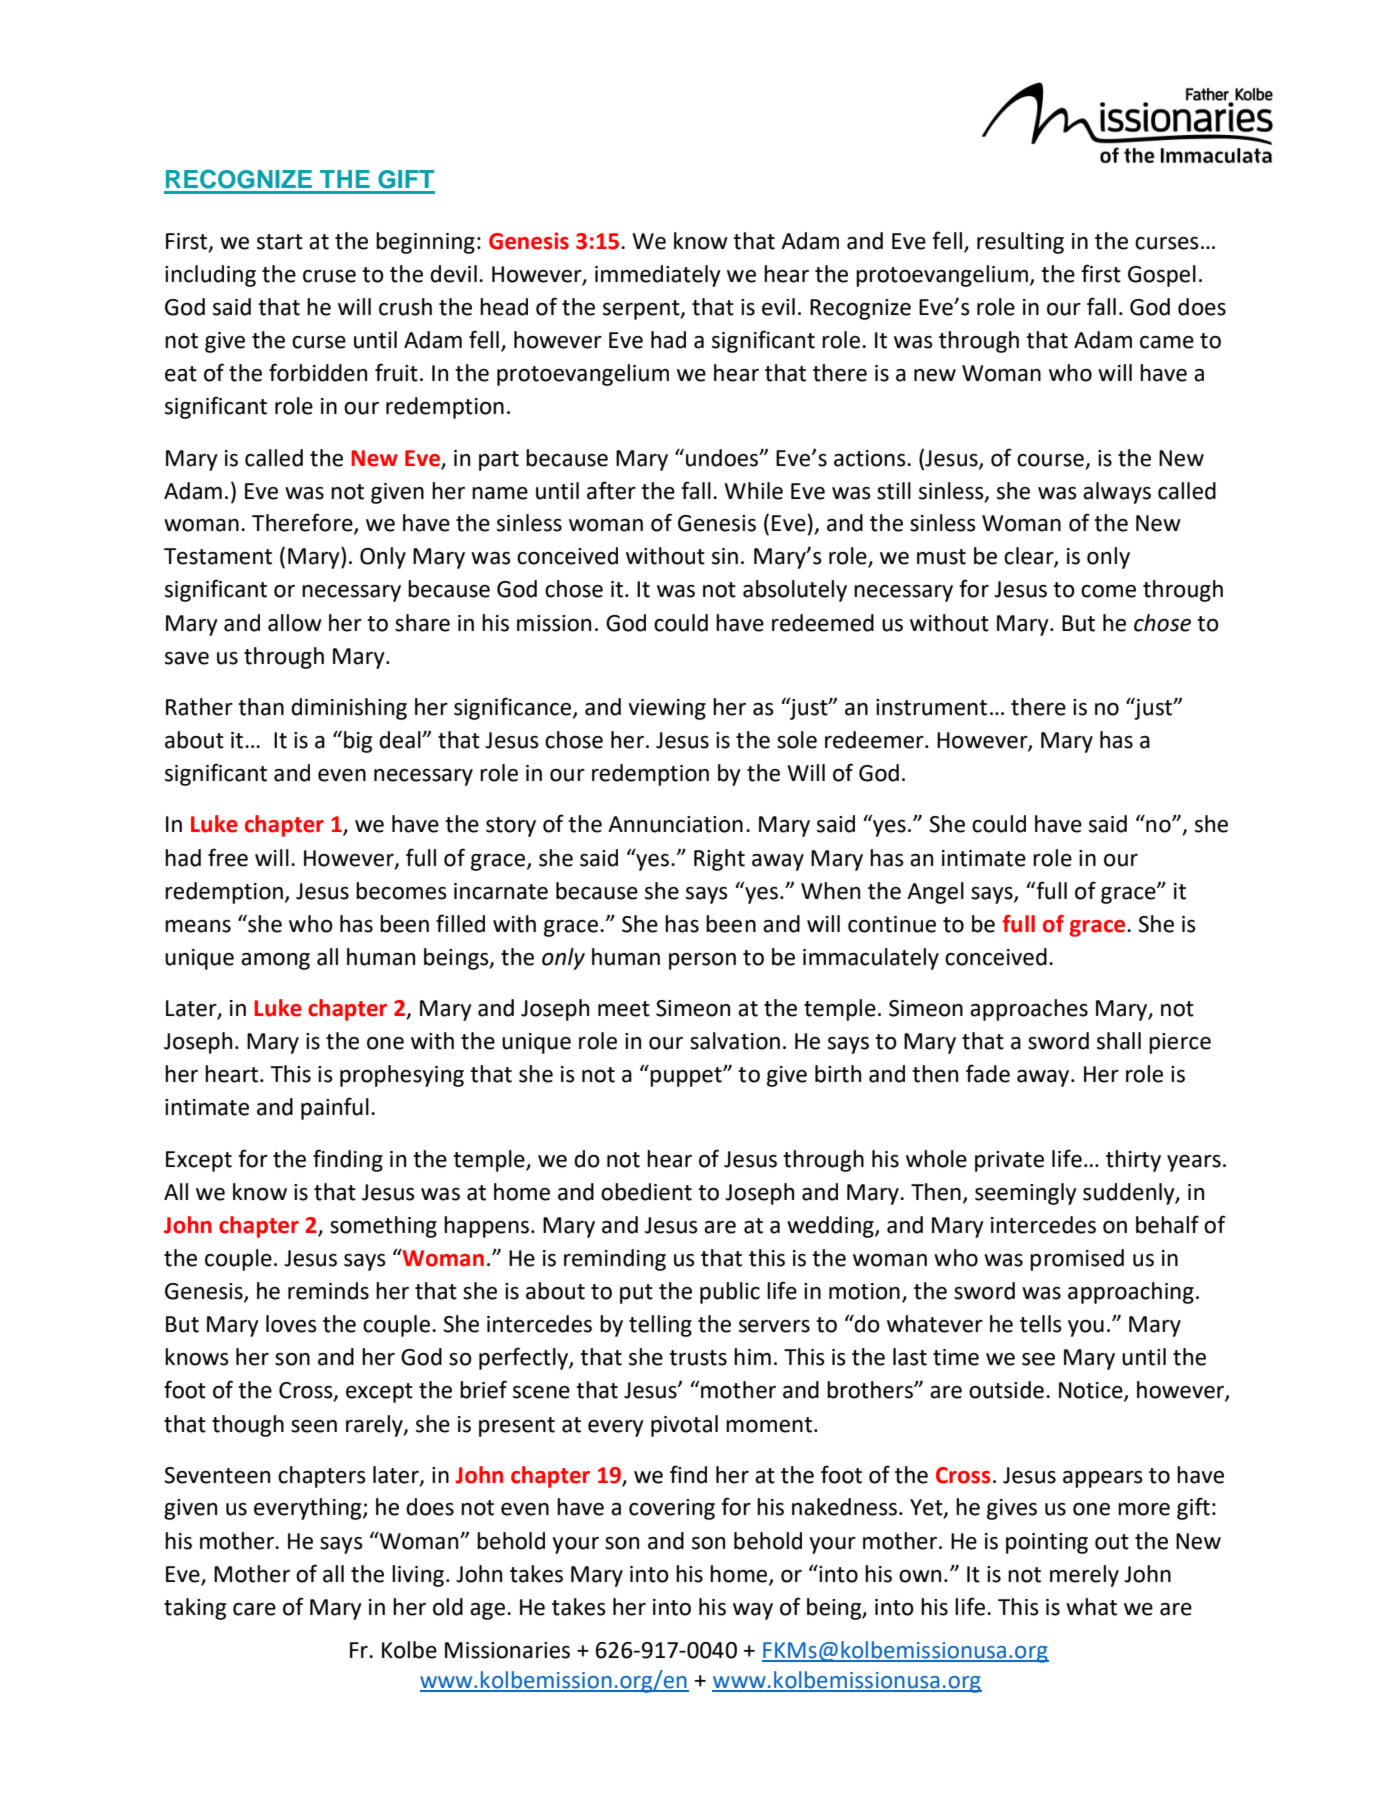 Image resolution: width=1396 pixels, height=1807 pixels. Describe the element at coordinates (1029, 1010) in the document. I see `approaches` at that location.
